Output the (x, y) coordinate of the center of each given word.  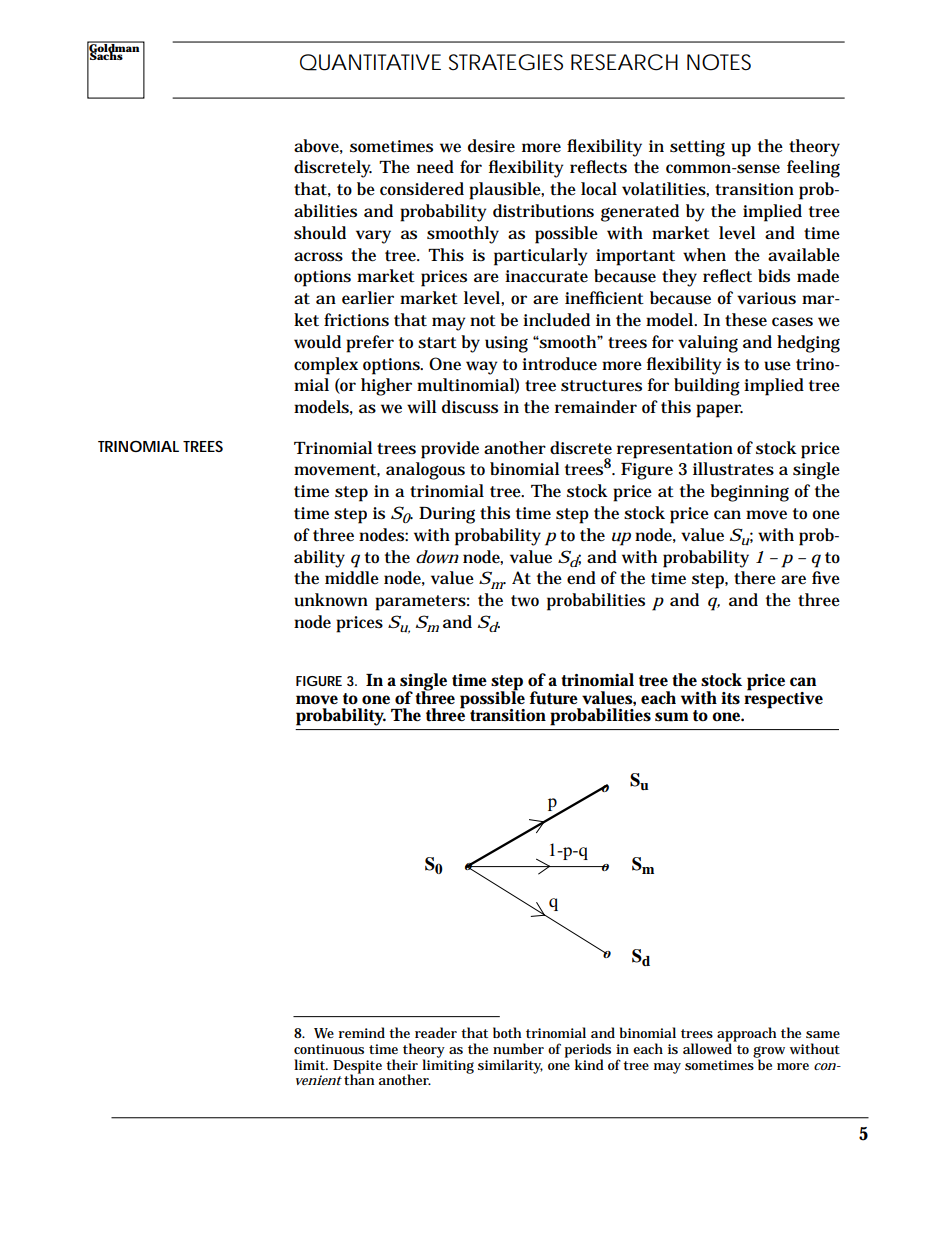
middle (352, 578)
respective (783, 699)
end (581, 578)
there (755, 578)
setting (697, 148)
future (553, 698)
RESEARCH (624, 62)
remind (362, 1032)
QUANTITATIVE (370, 62)
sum (672, 717)
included (556, 320)
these (746, 320)
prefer (370, 344)
